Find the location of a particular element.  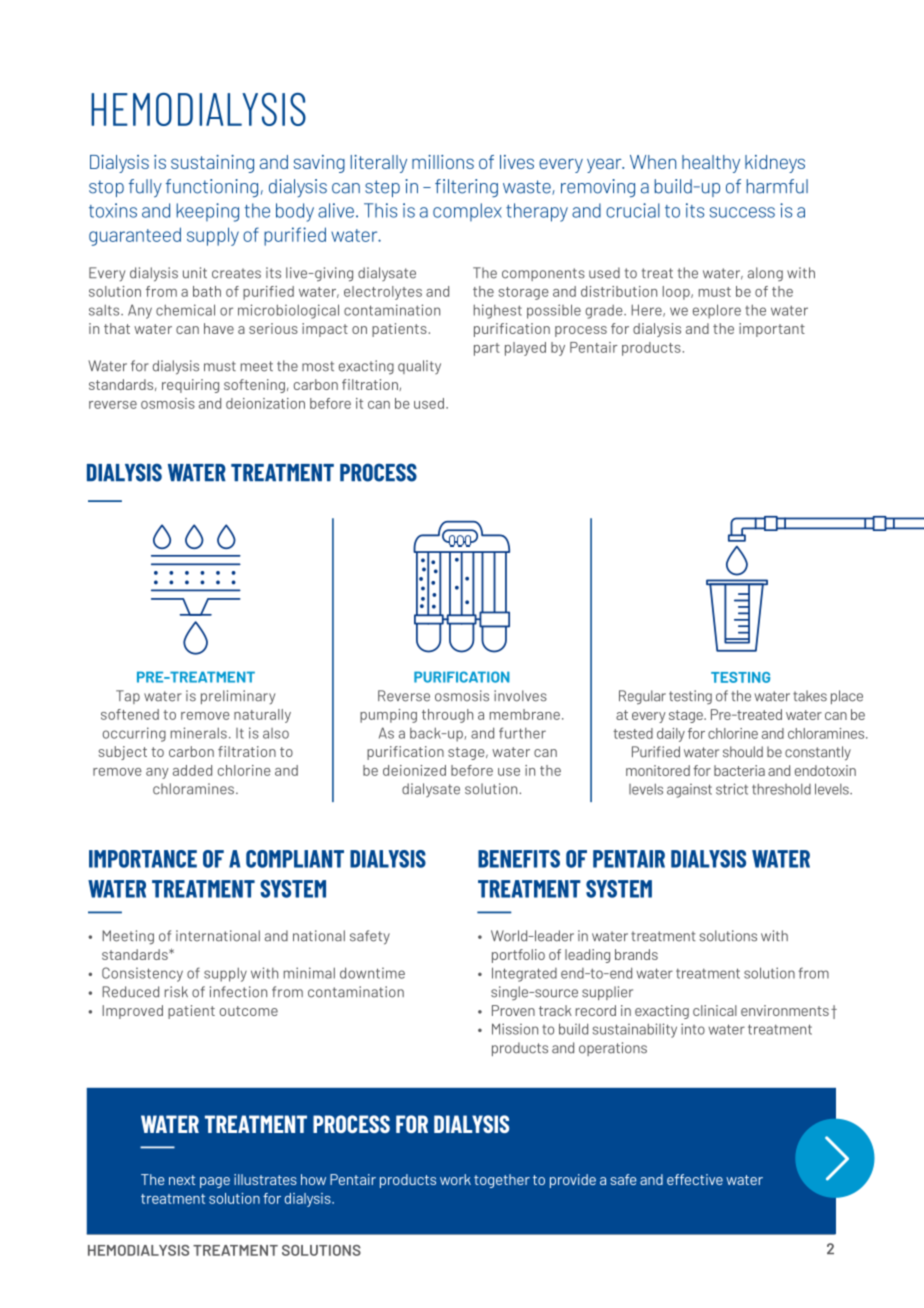

harmful is located at coordinates (777, 186).
